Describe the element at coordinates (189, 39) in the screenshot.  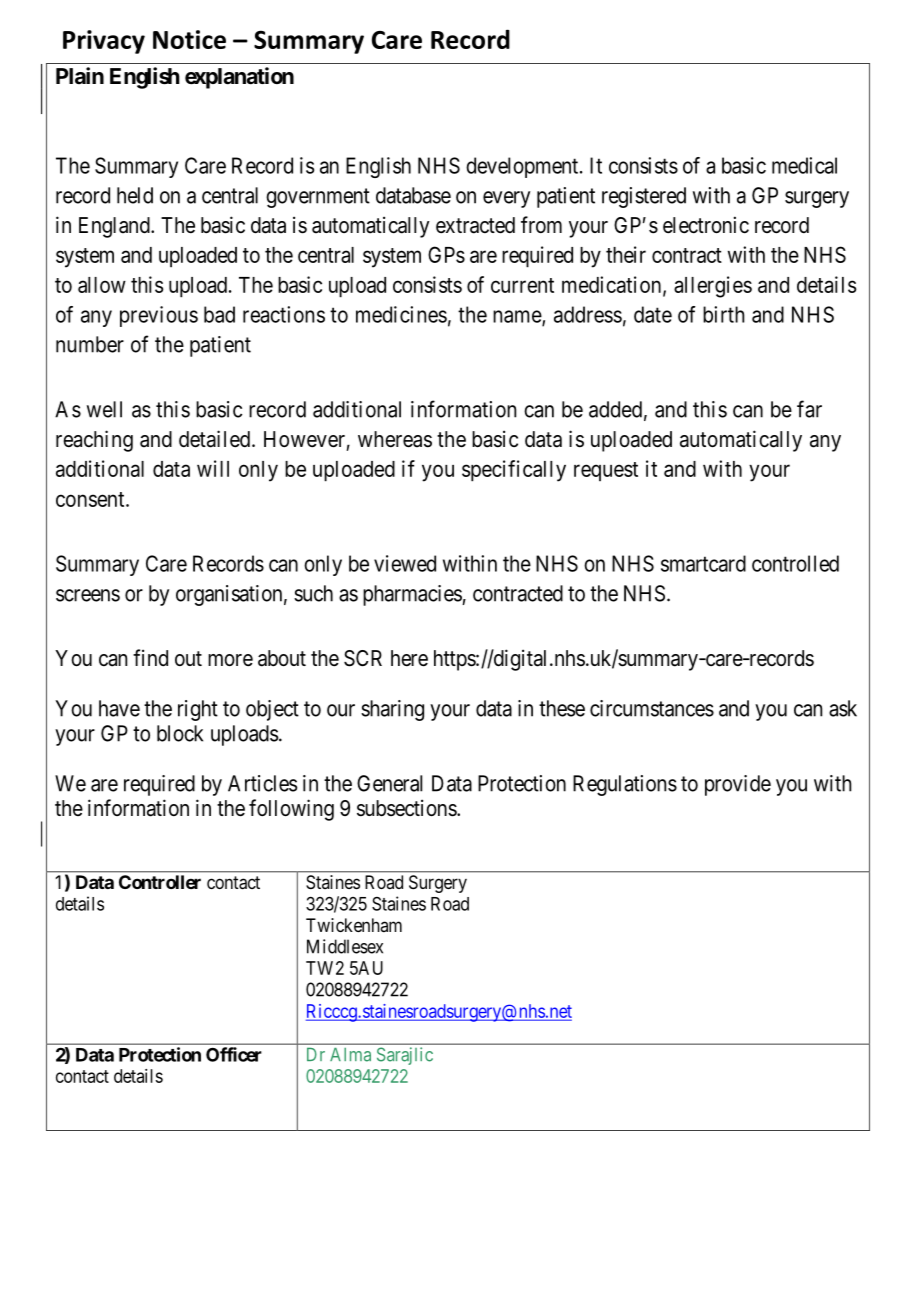
I see `Notice` at that location.
